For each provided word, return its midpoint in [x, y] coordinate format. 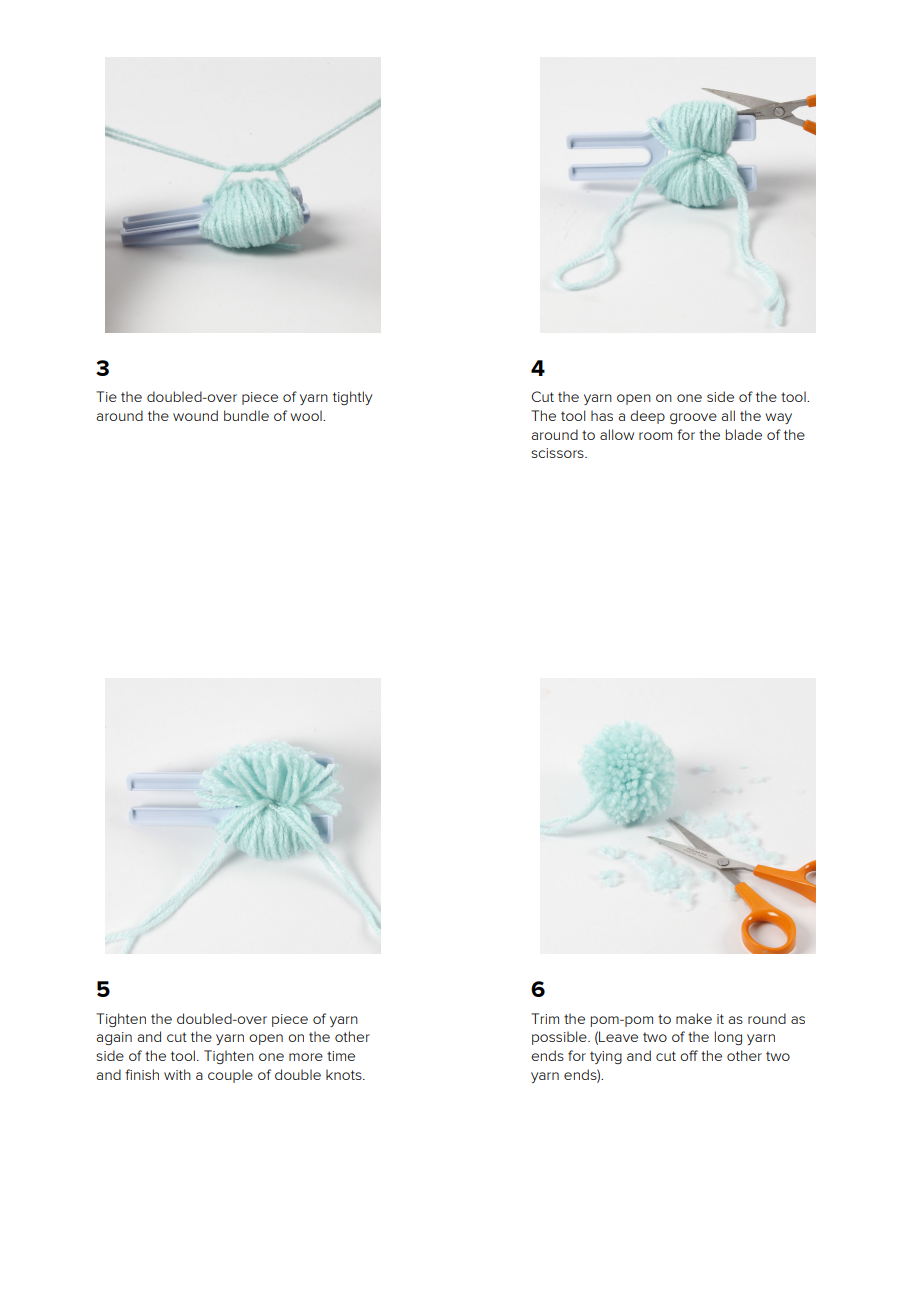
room [655, 436]
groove [693, 418]
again [114, 1038]
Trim [545, 1018]
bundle [246, 415]
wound [195, 415]
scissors [558, 453]
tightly [352, 398]
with [177, 1074]
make [694, 1018]
